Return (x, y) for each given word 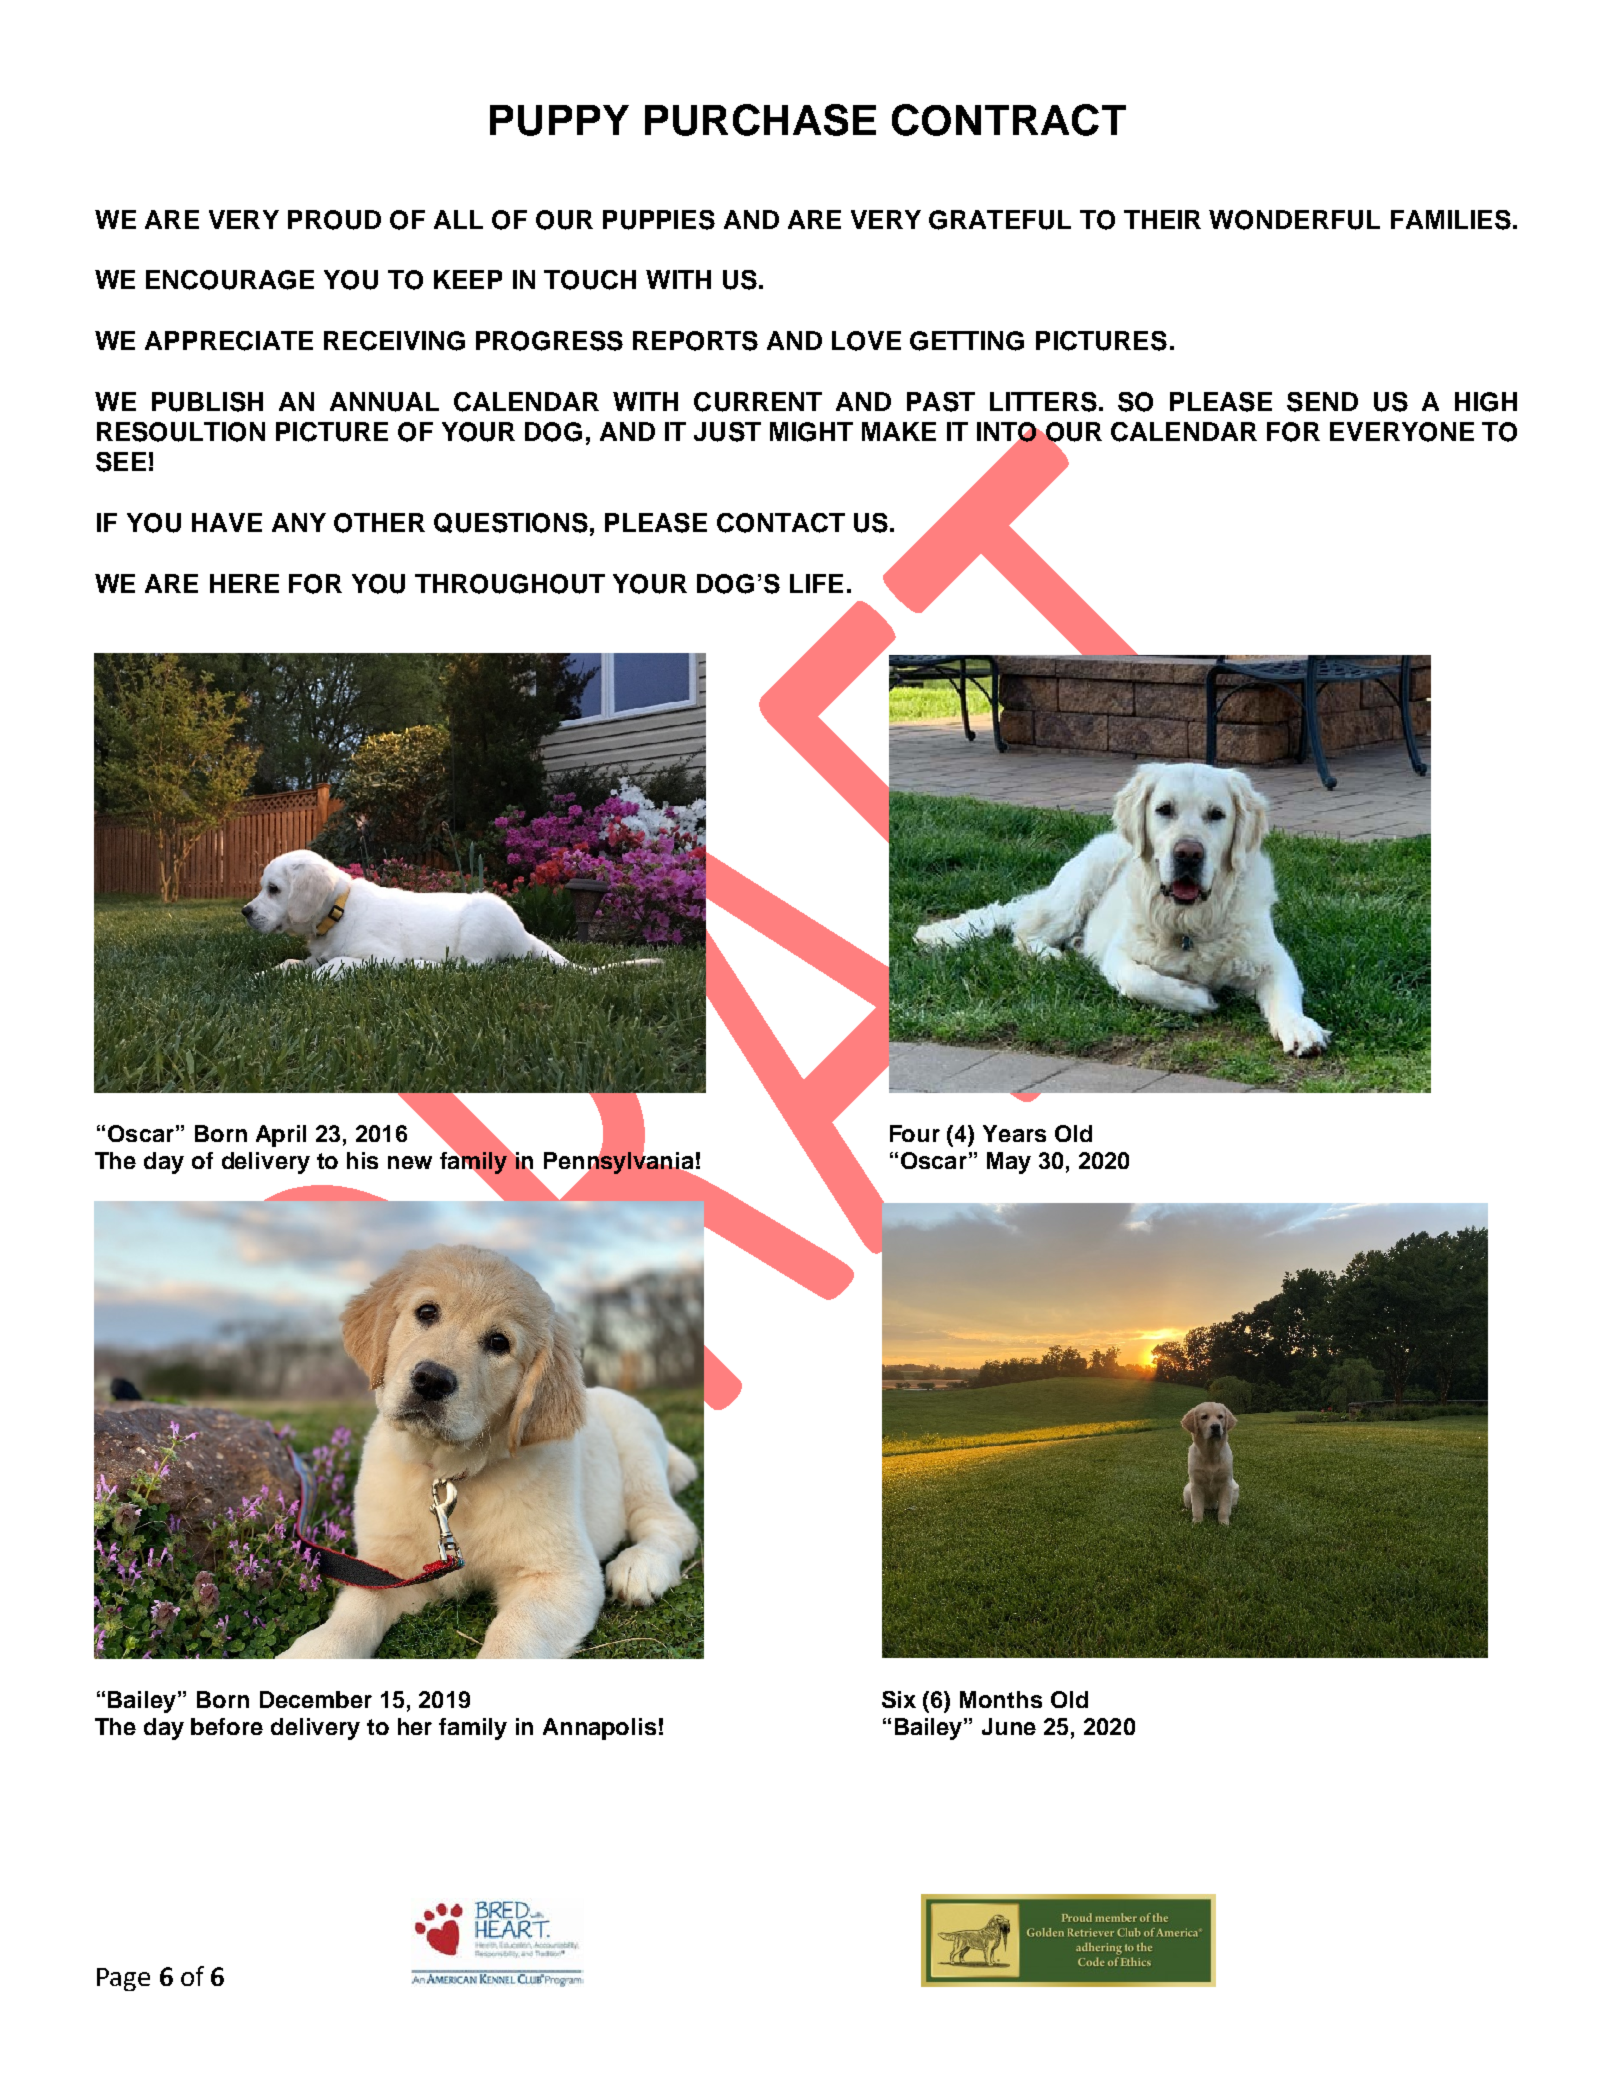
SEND (1322, 402)
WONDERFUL (1294, 220)
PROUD (334, 220)
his (362, 1160)
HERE (244, 583)
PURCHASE (760, 120)
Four (915, 1133)
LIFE (816, 583)
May (1009, 1163)
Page (123, 1979)
